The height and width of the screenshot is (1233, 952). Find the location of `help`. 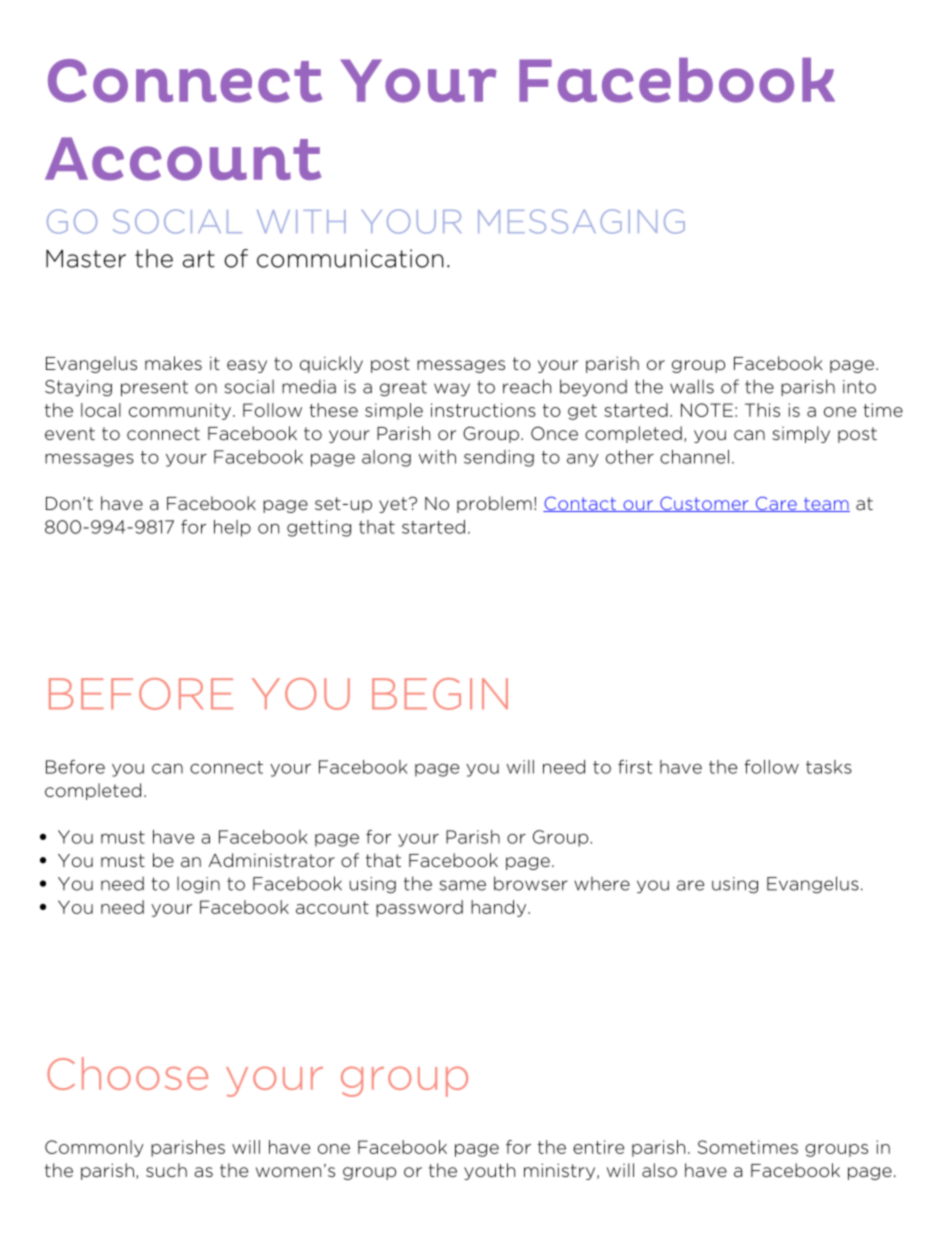

help is located at coordinates (232, 528).
